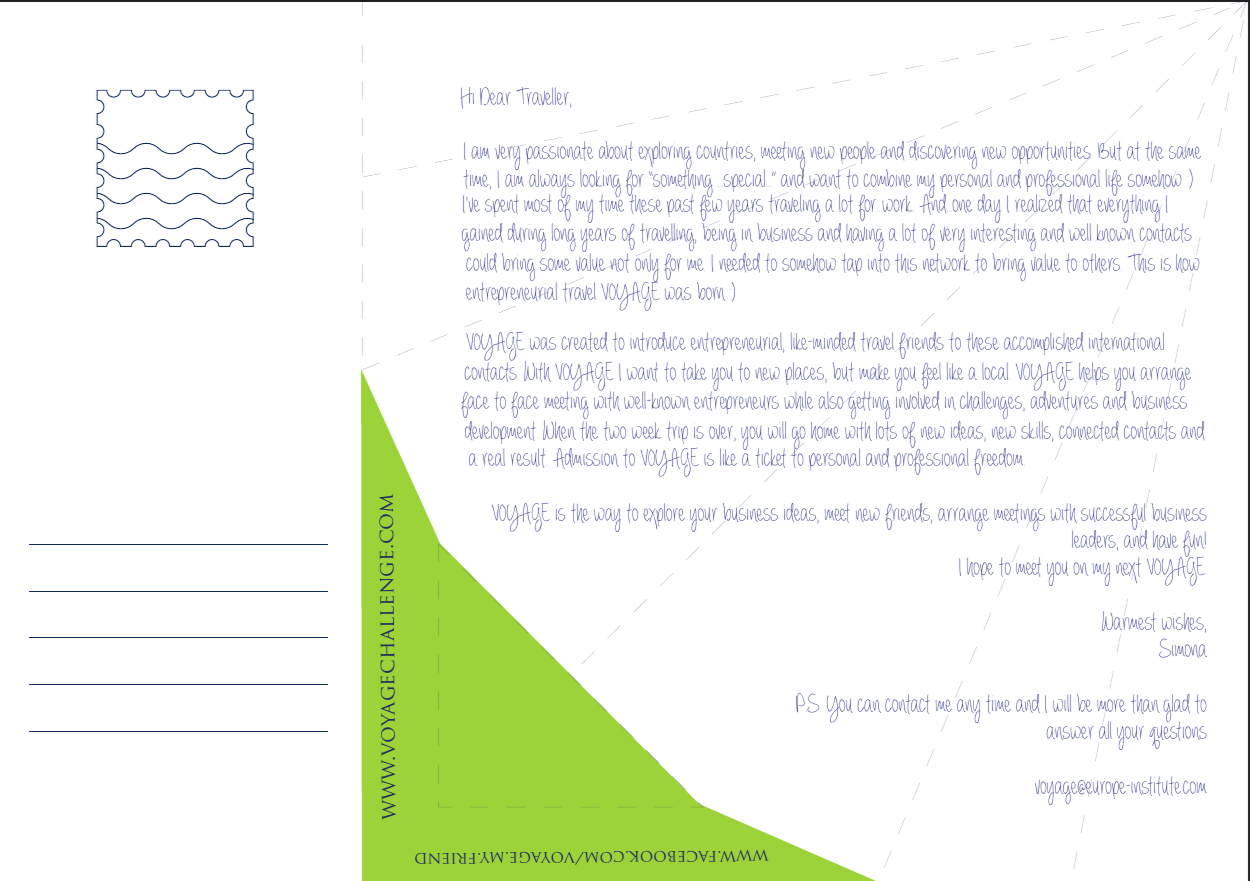 The width and height of the screenshot is (1250, 881). Describe the element at coordinates (1089, 431) in the screenshot. I see `connected` at that location.
